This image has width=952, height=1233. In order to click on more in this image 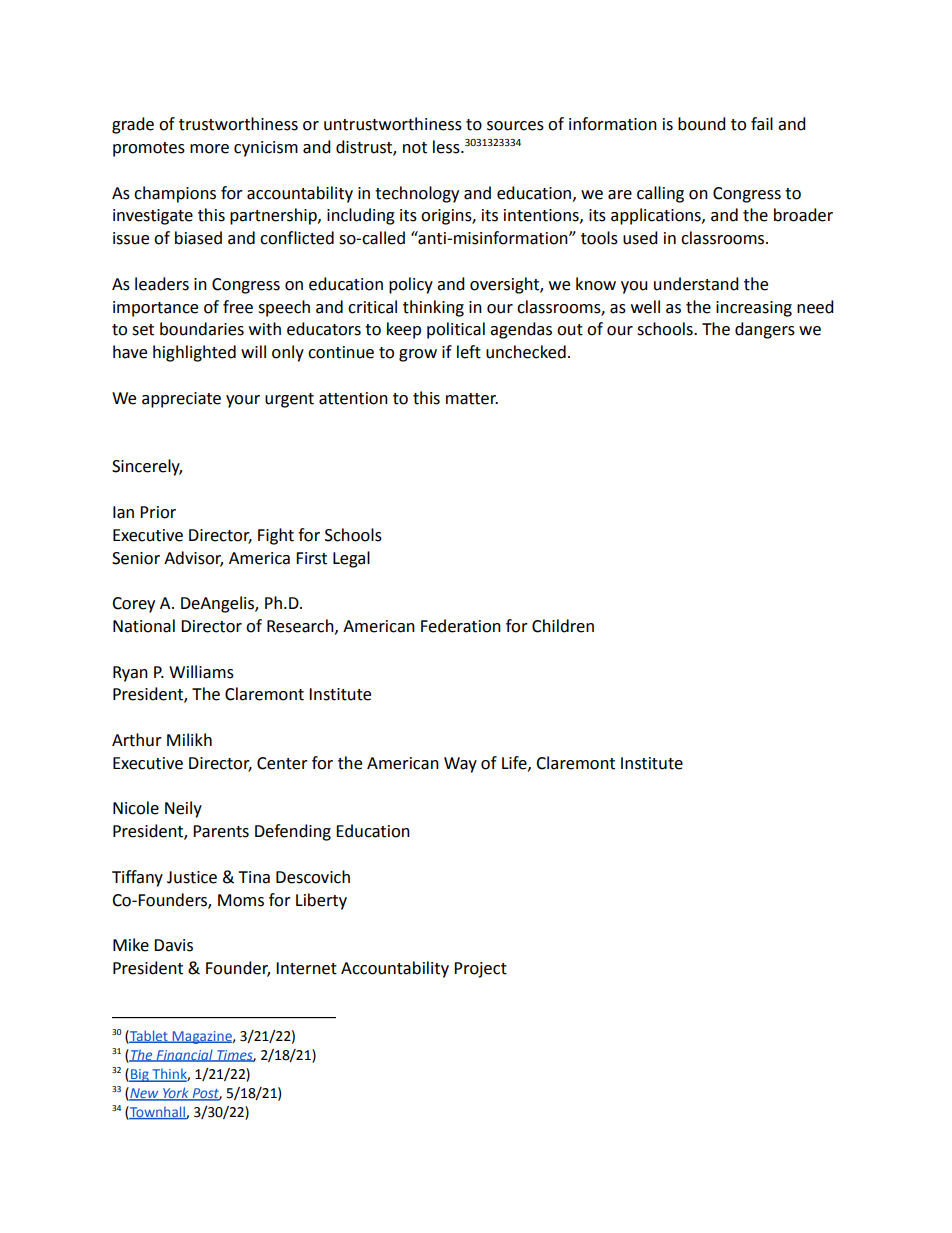, I will do `click(209, 149)`.
